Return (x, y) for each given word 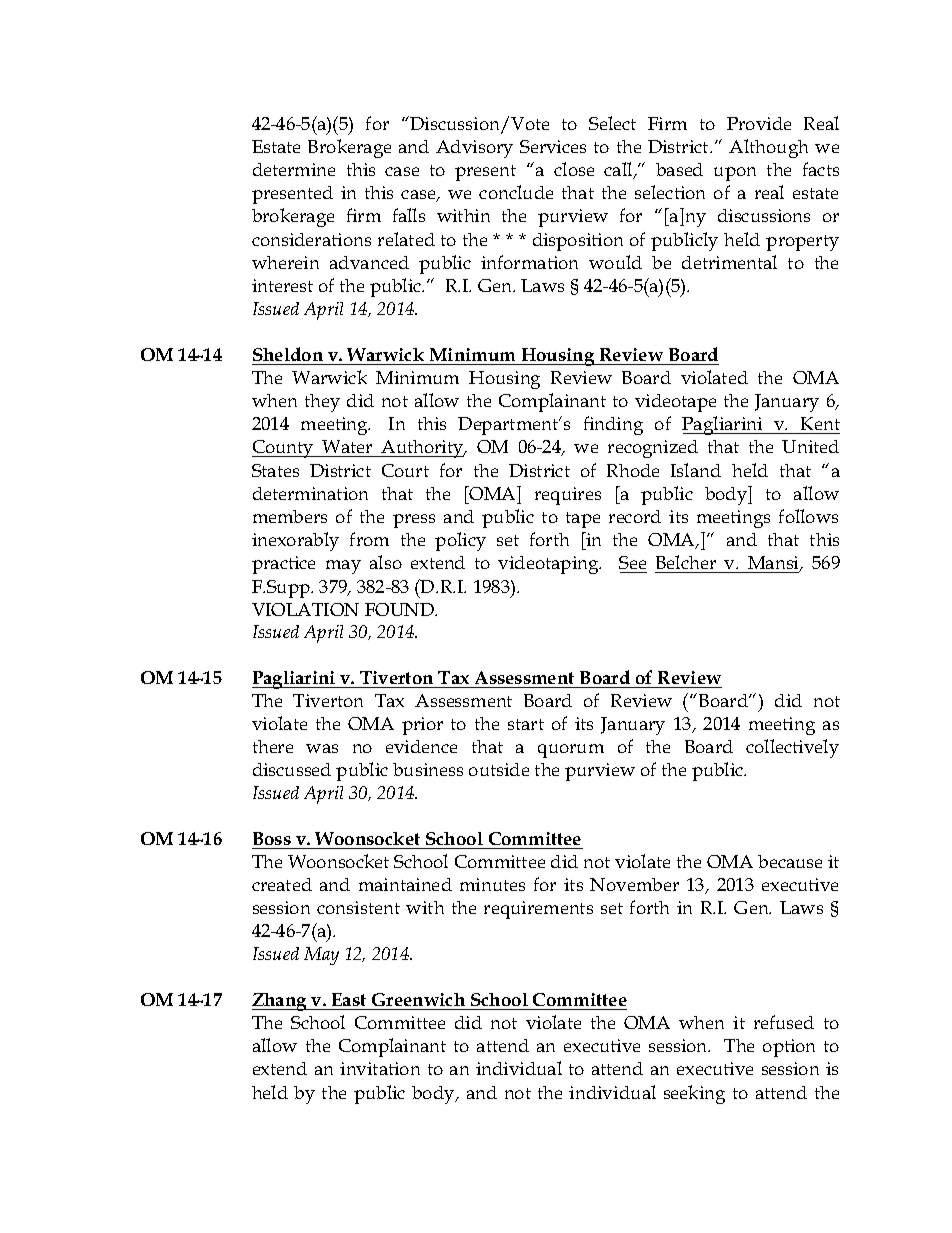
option (789, 1048)
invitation (380, 1068)
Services (553, 146)
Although (768, 148)
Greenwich (418, 999)
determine (294, 169)
